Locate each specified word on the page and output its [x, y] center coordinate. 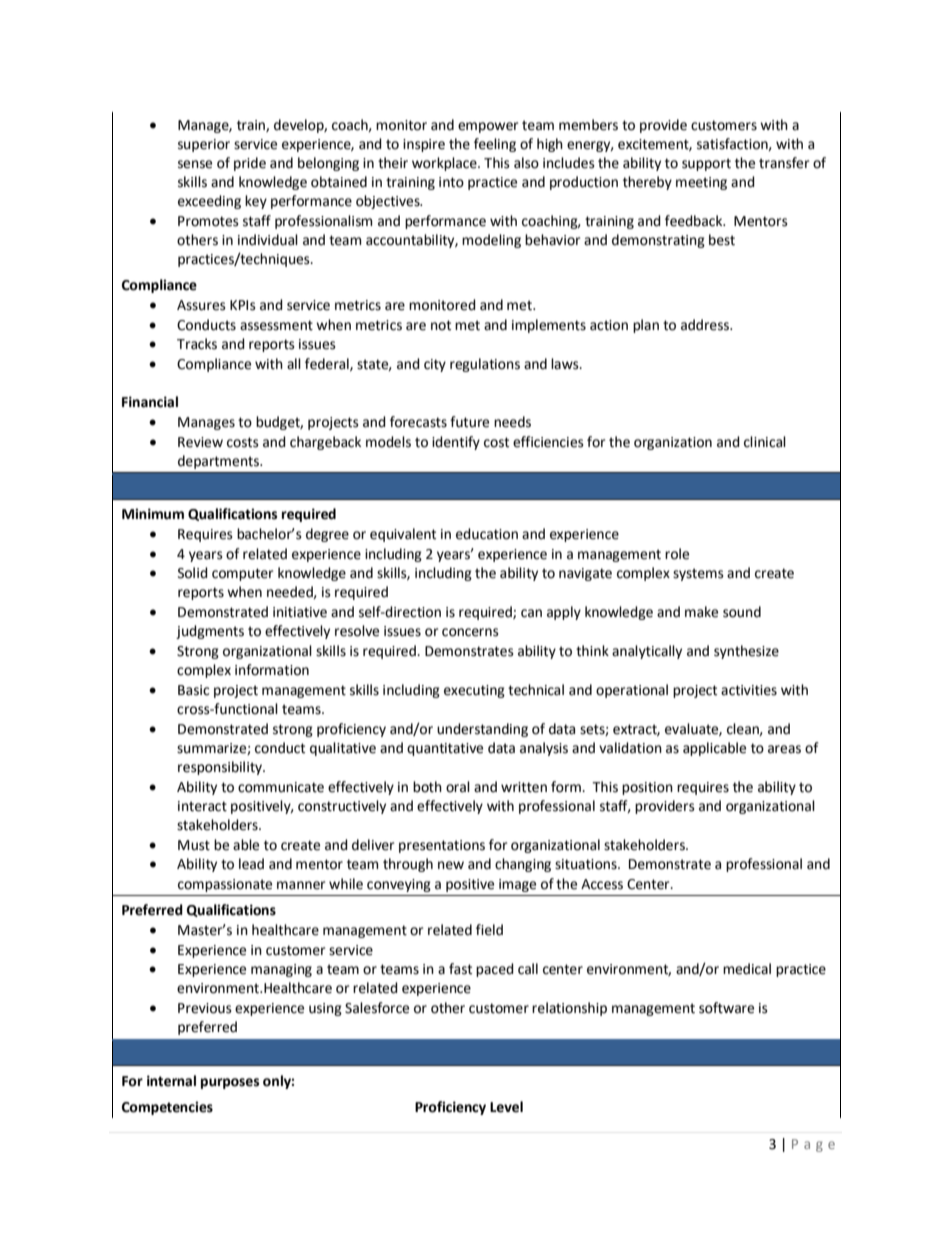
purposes [230, 1083]
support [706, 164]
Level [506, 1107]
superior [204, 145]
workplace [445, 164]
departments [219, 462]
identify [456, 443]
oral [458, 787]
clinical [765, 442]
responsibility [221, 768]
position [647, 788]
